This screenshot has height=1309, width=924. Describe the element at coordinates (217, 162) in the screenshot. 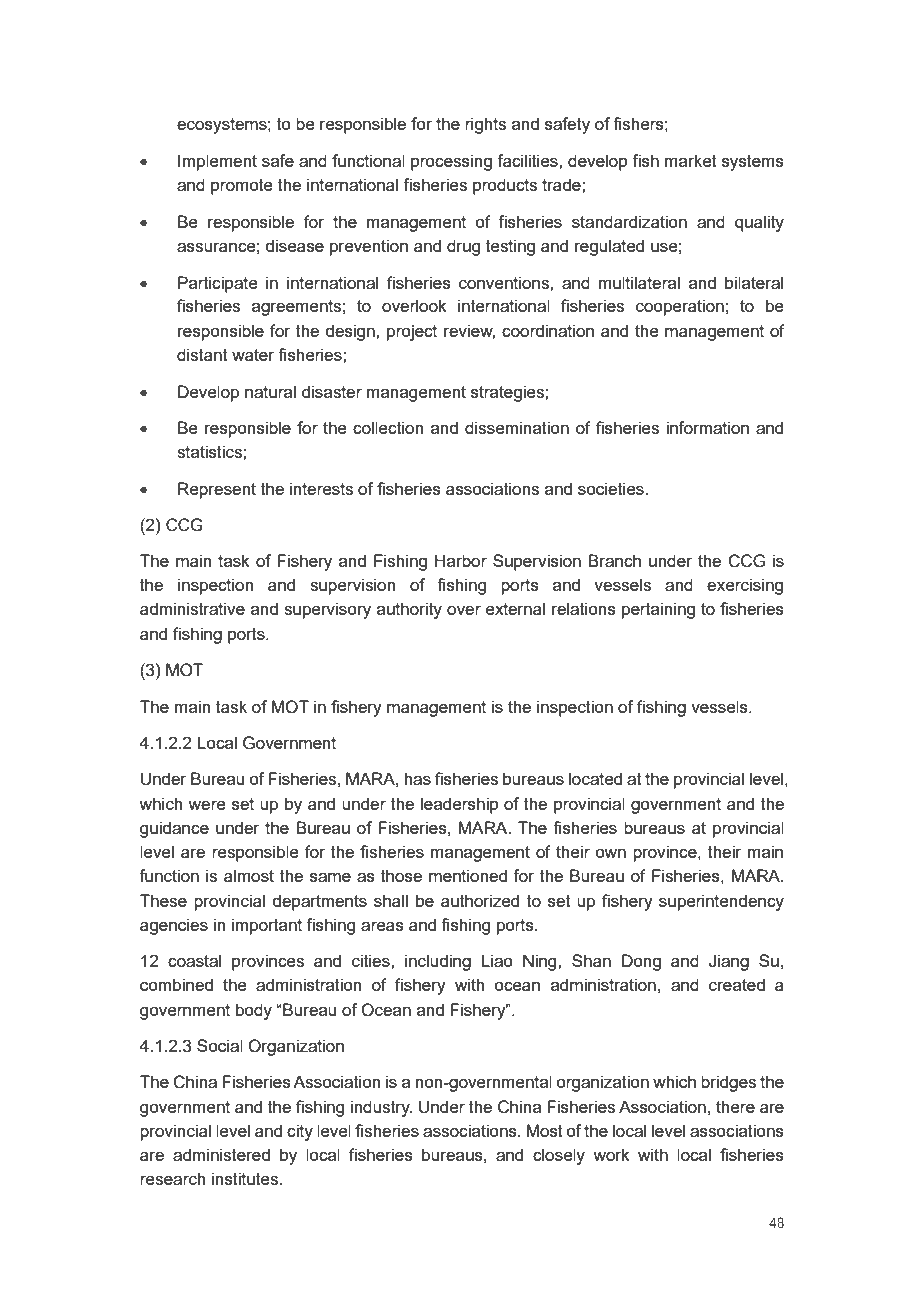

I see `Implement` at that location.
